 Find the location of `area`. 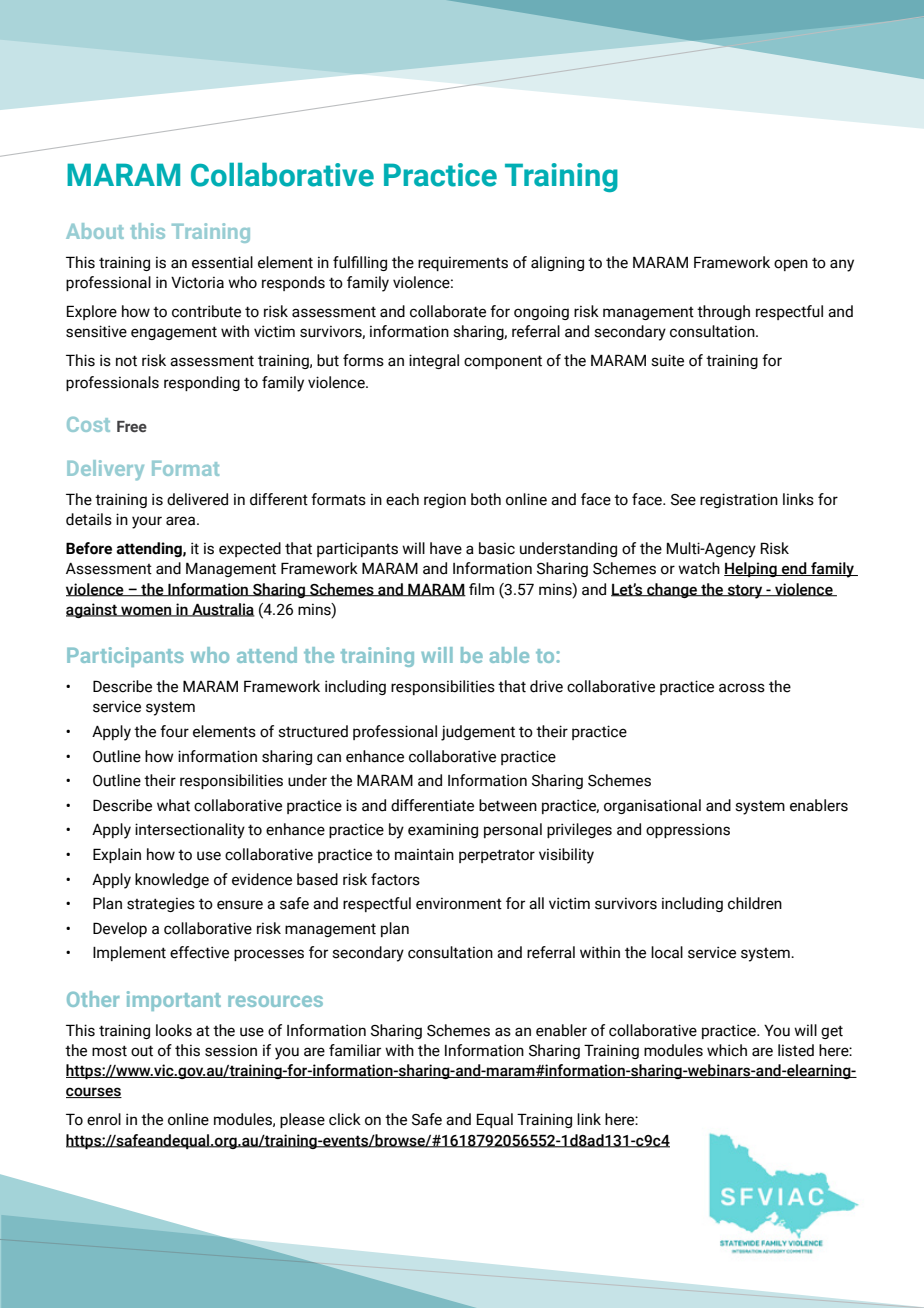

area is located at coordinates (182, 521).
